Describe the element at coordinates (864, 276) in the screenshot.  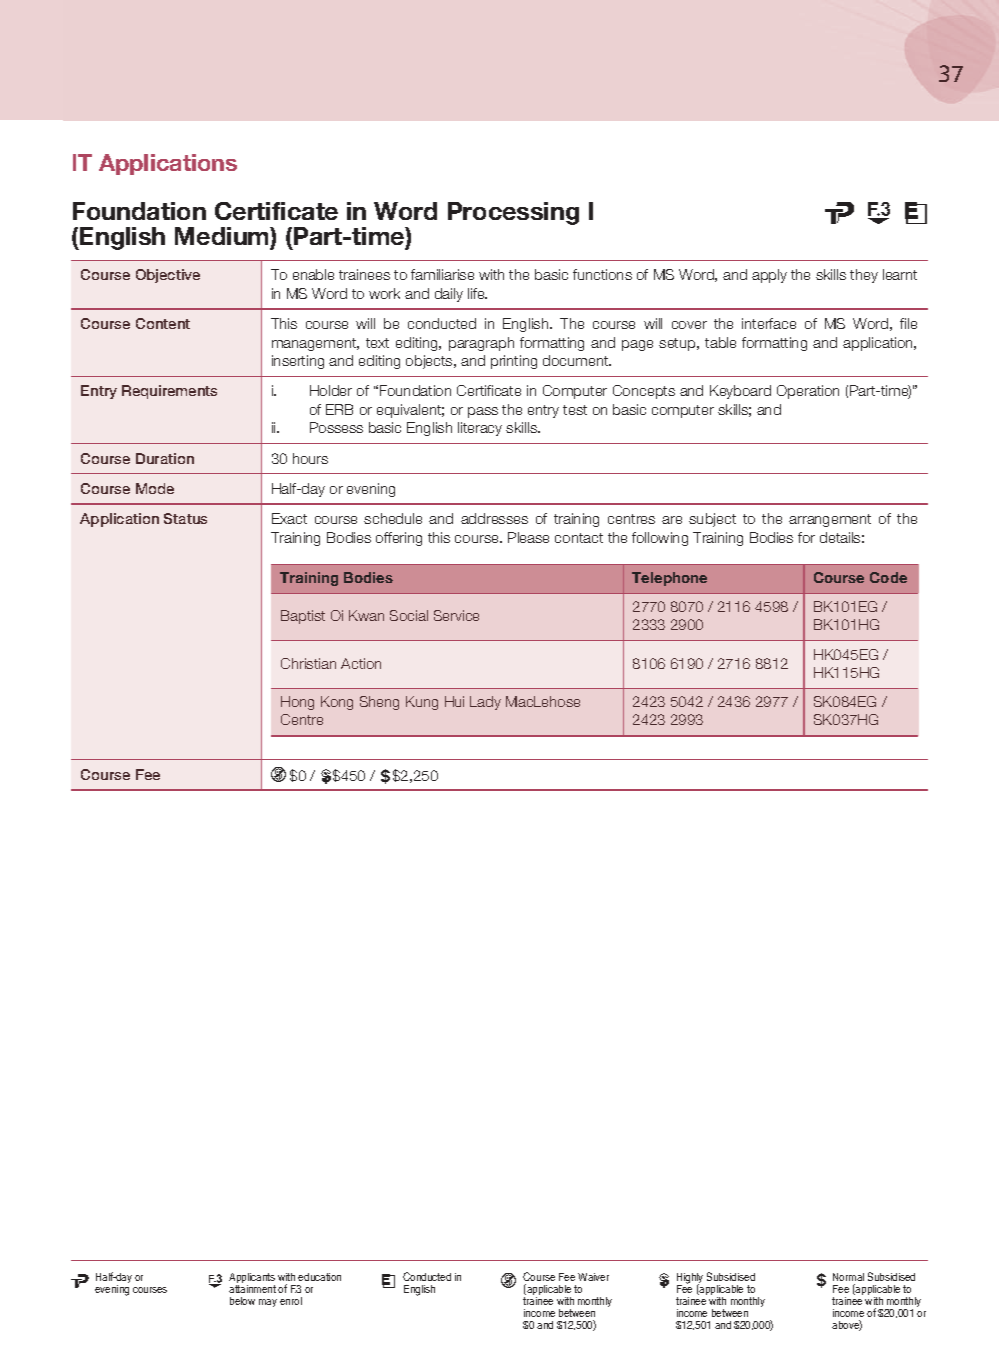
I see `they` at that location.
